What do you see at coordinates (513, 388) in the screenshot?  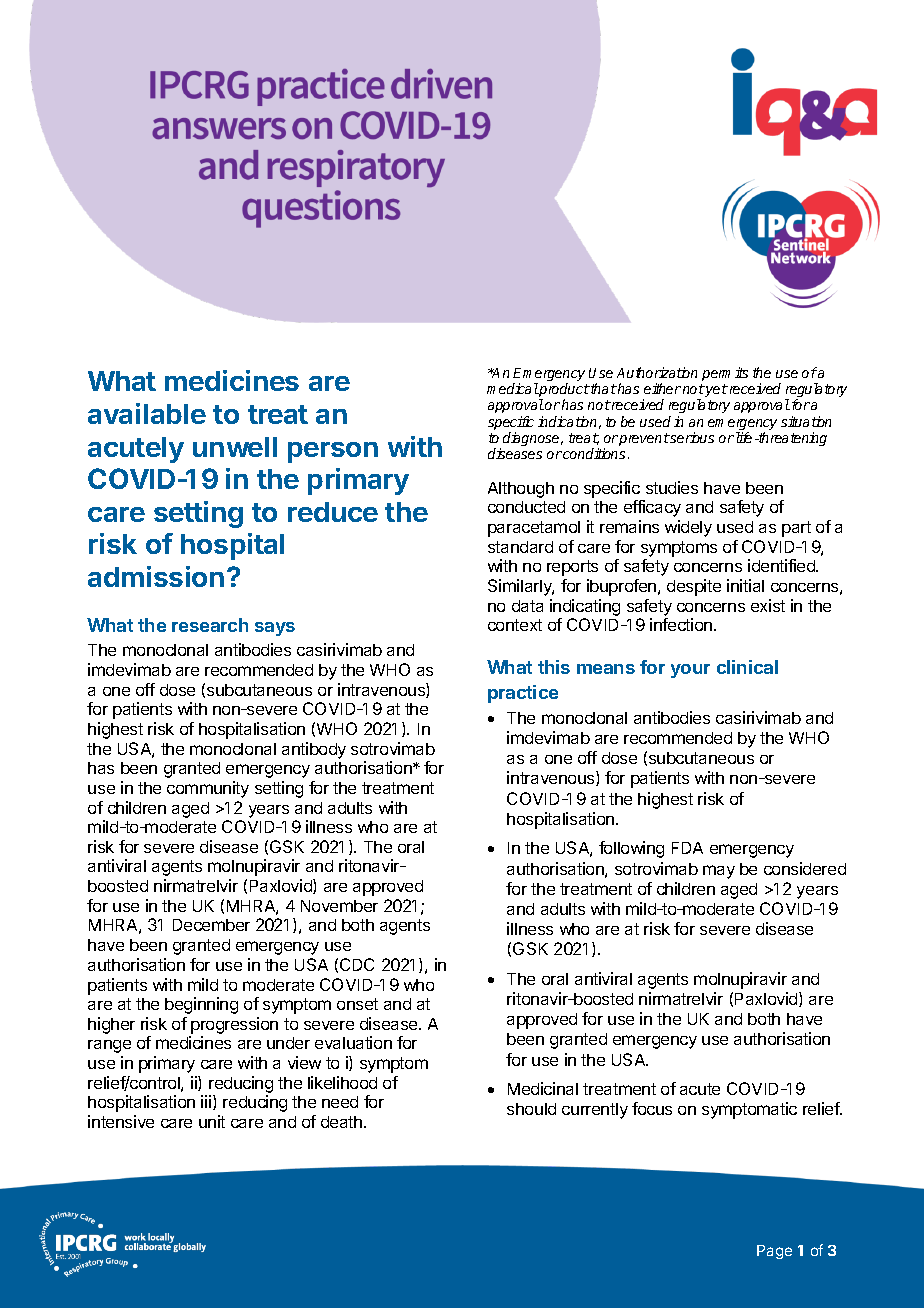 I see `medical` at bounding box center [513, 388].
